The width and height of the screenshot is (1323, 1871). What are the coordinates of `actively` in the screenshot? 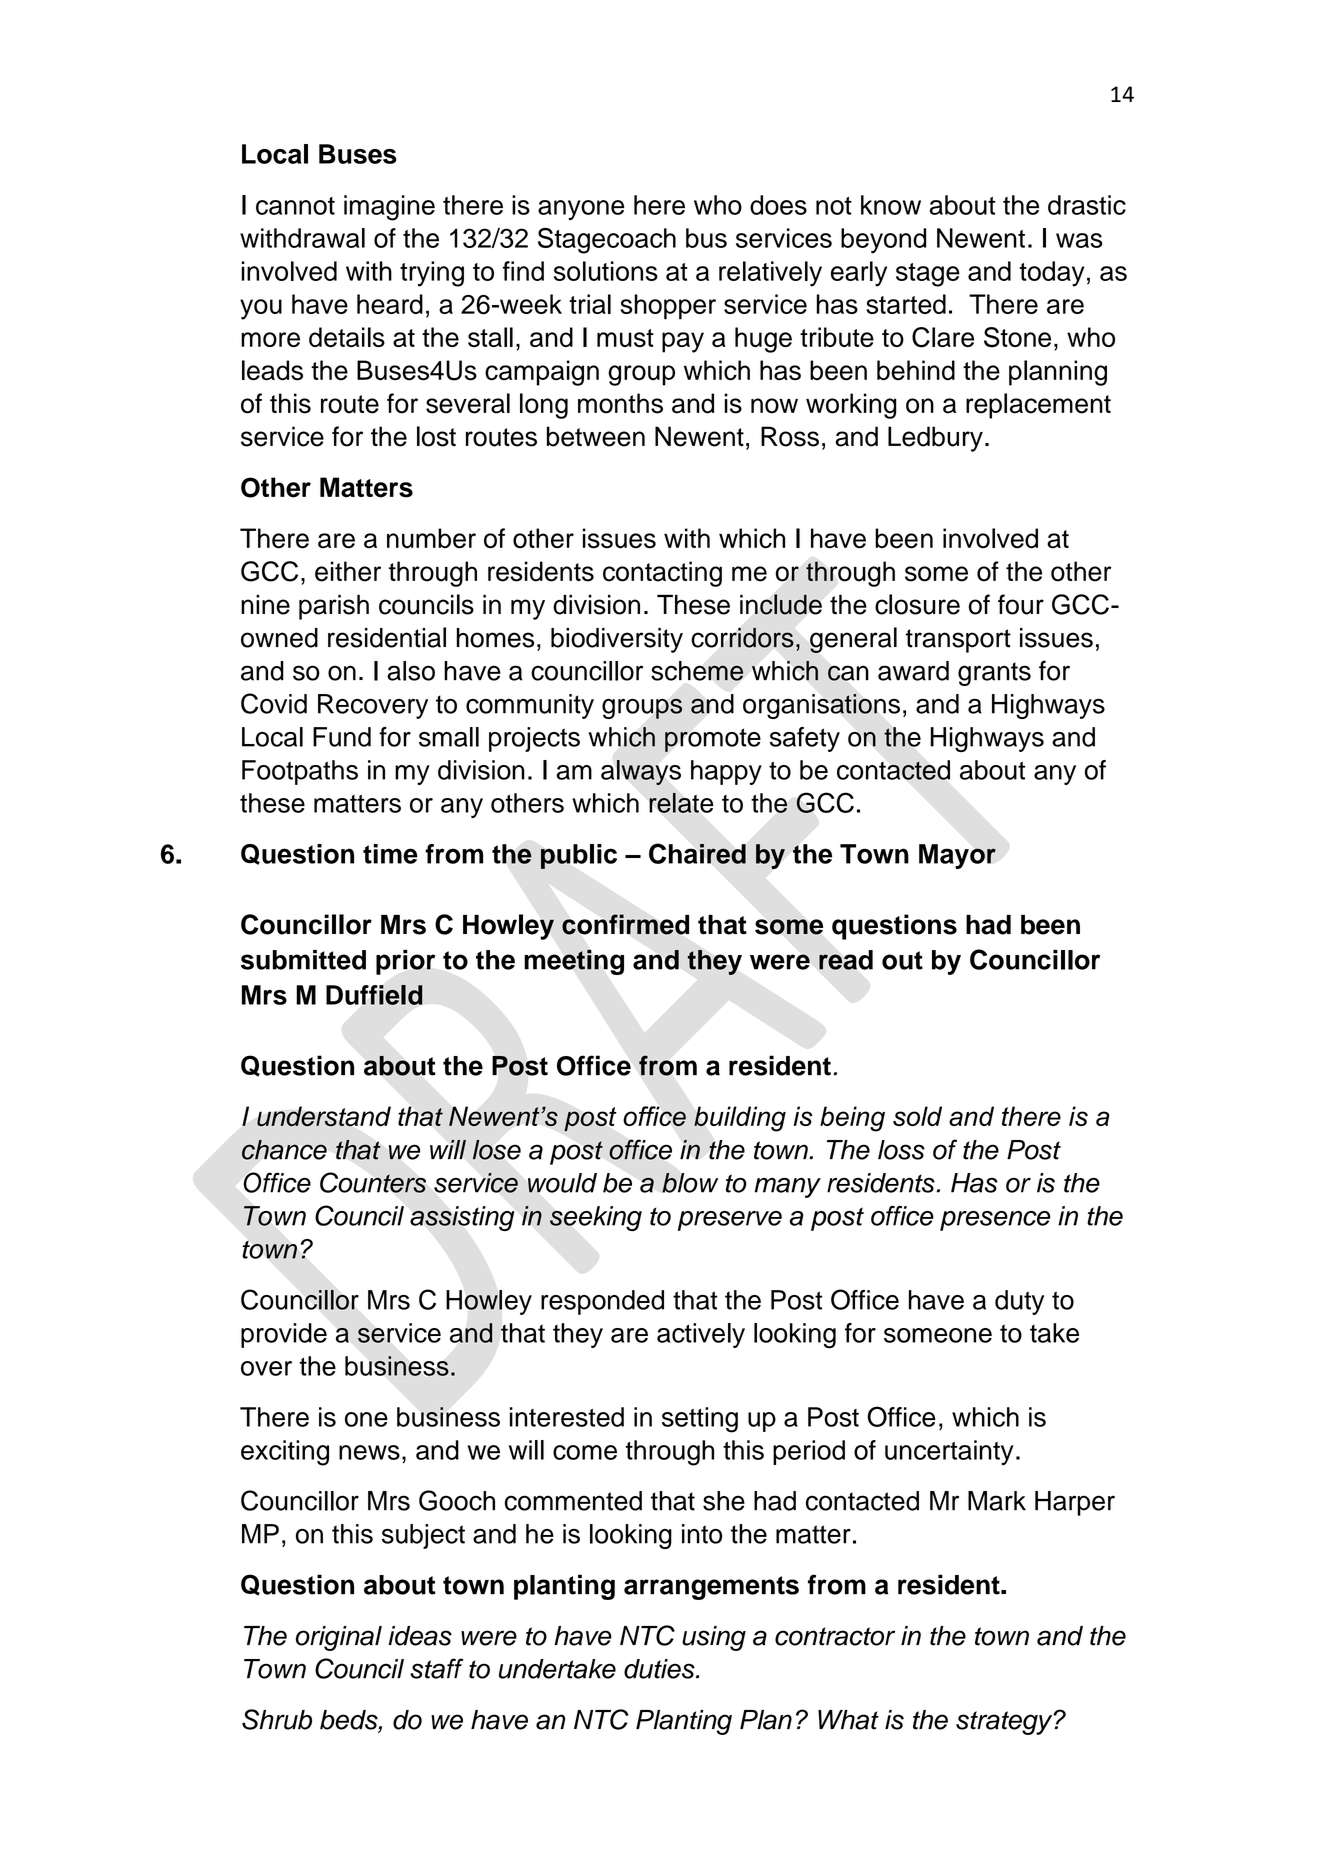 It's located at (701, 1335).
